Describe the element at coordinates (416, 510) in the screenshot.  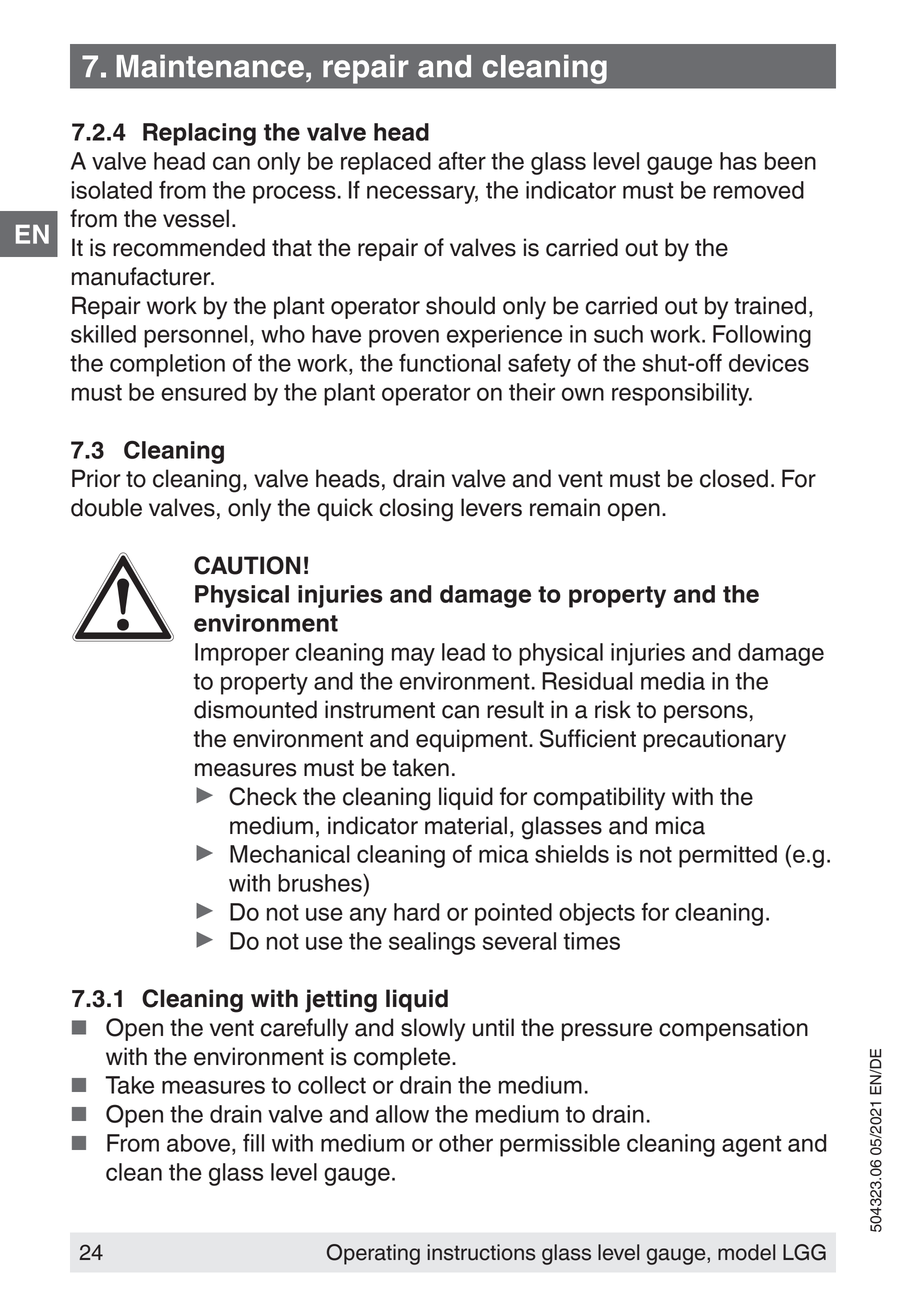
I see `closing` at that location.
